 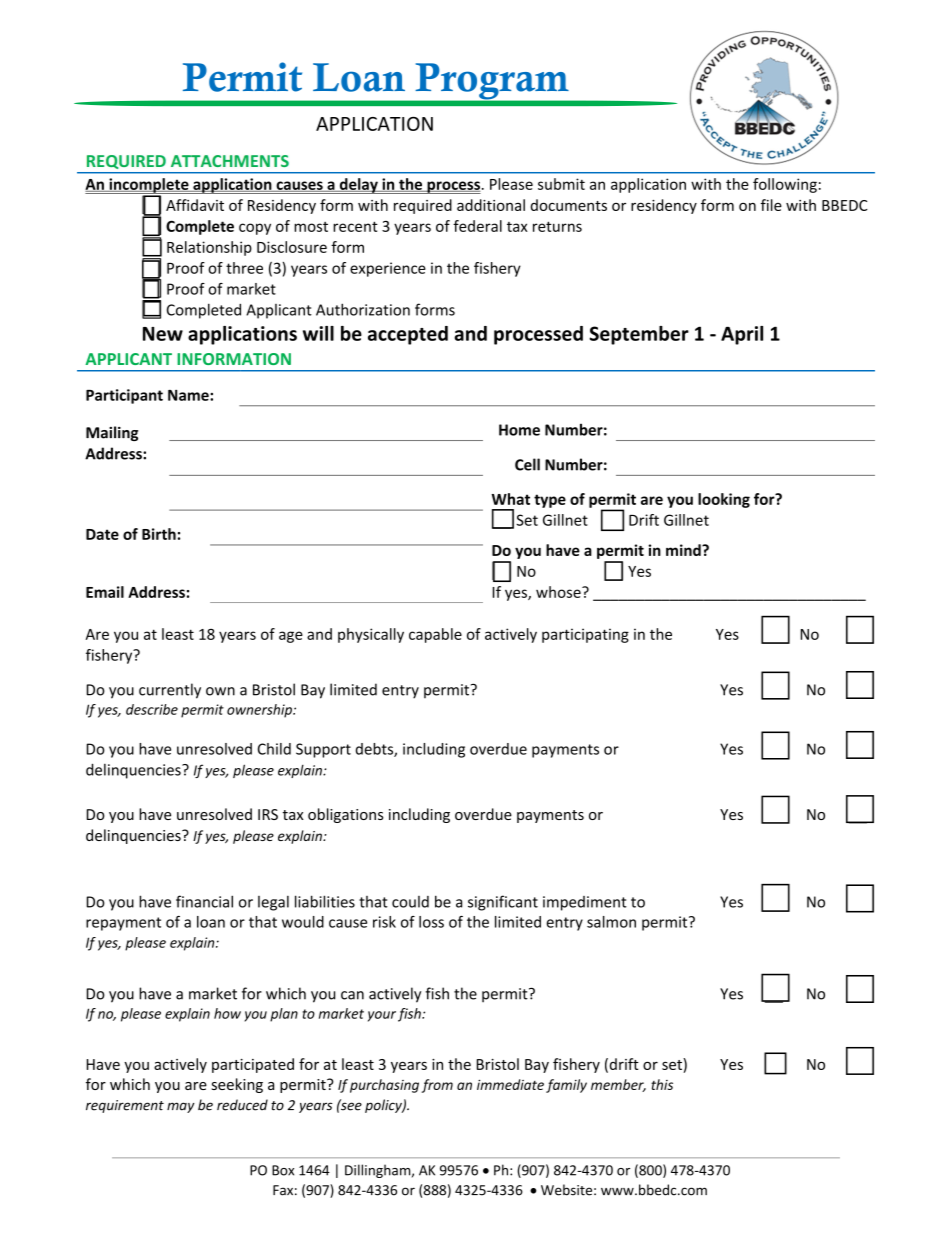 What do you see at coordinates (771, 205) in the page?
I see `file` at bounding box center [771, 205].
